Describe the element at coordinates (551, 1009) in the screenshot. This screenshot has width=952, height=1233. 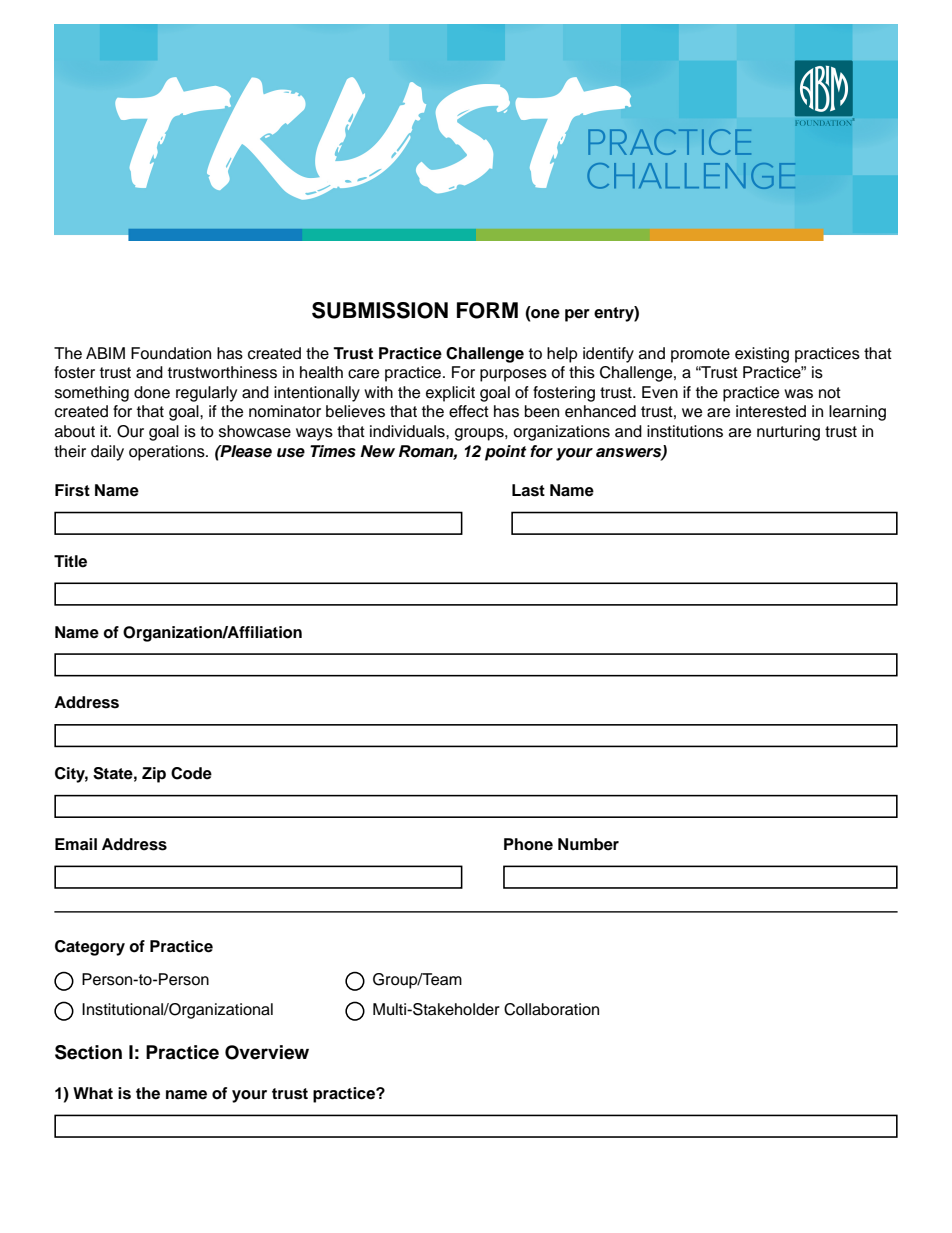
I see `Collaboration` at that location.
